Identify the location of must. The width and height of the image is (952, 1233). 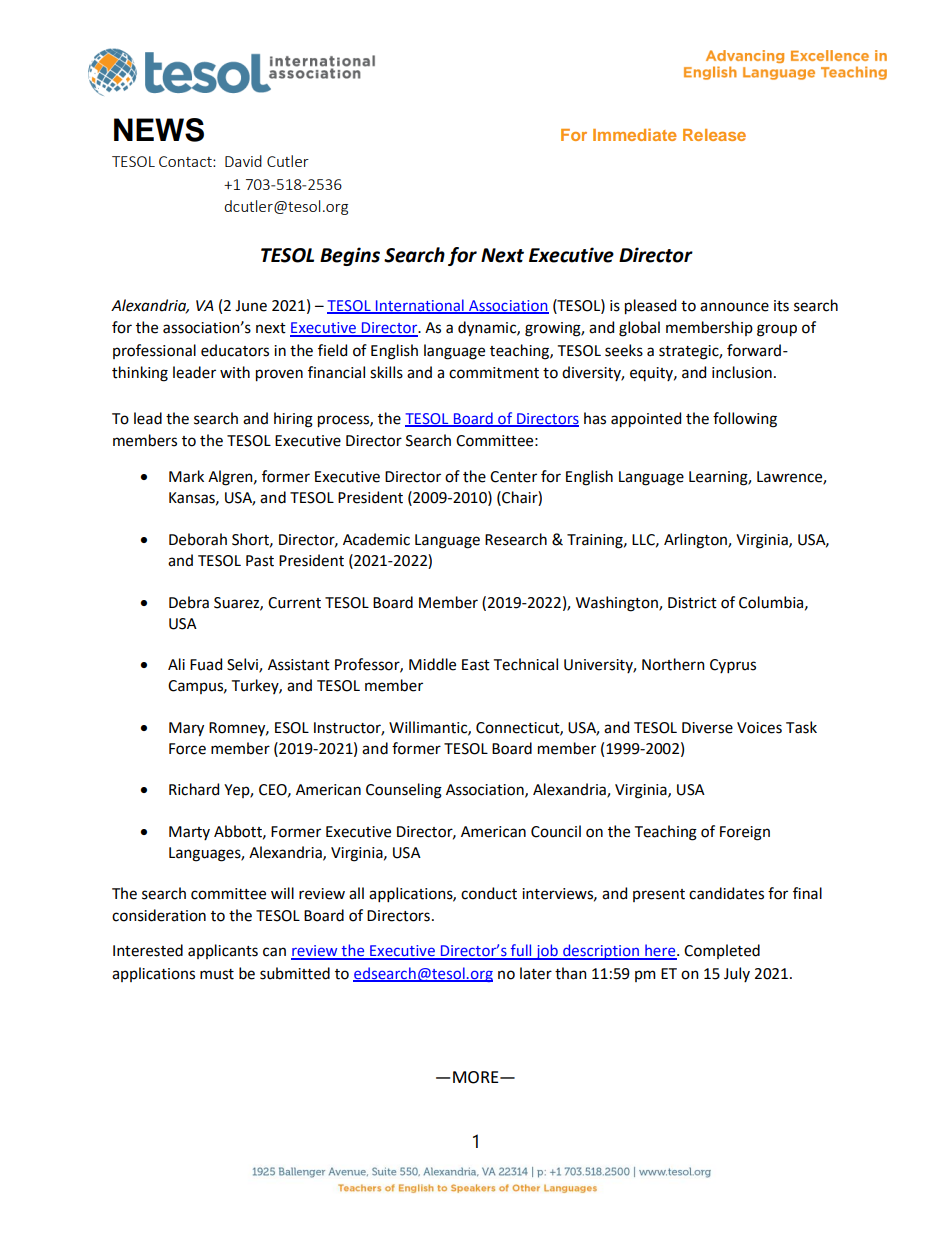
(217, 974).
